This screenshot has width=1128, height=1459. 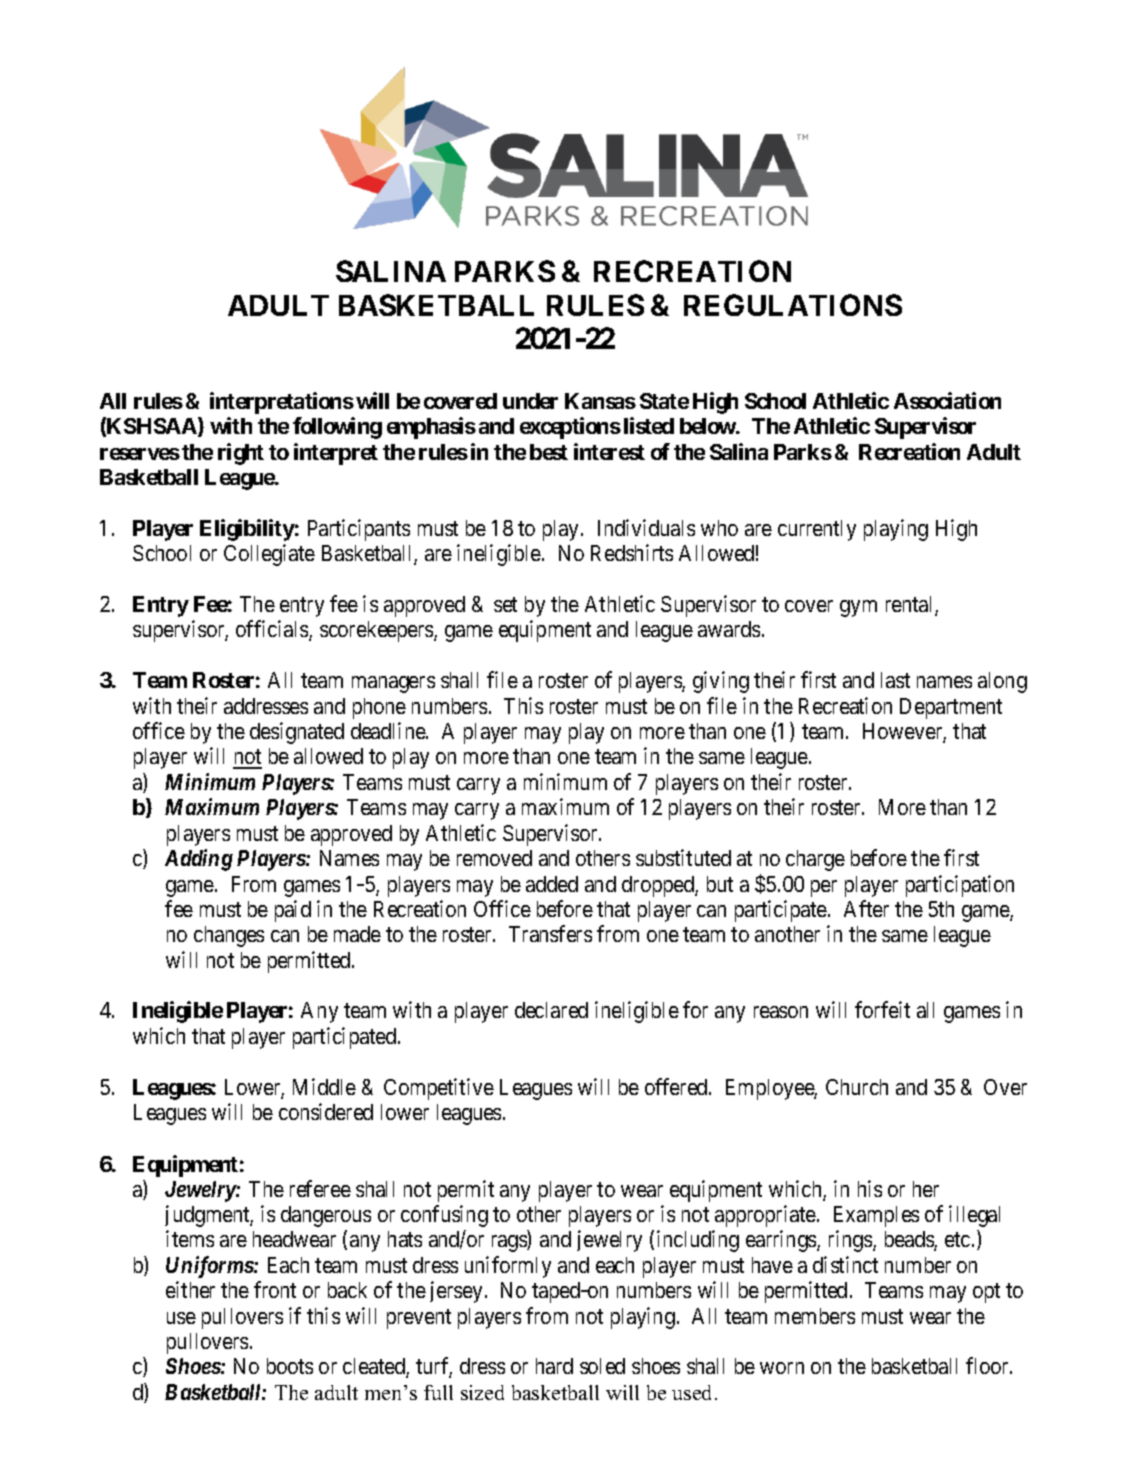 What do you see at coordinates (320, 1188) in the screenshot?
I see `referee` at bounding box center [320, 1188].
